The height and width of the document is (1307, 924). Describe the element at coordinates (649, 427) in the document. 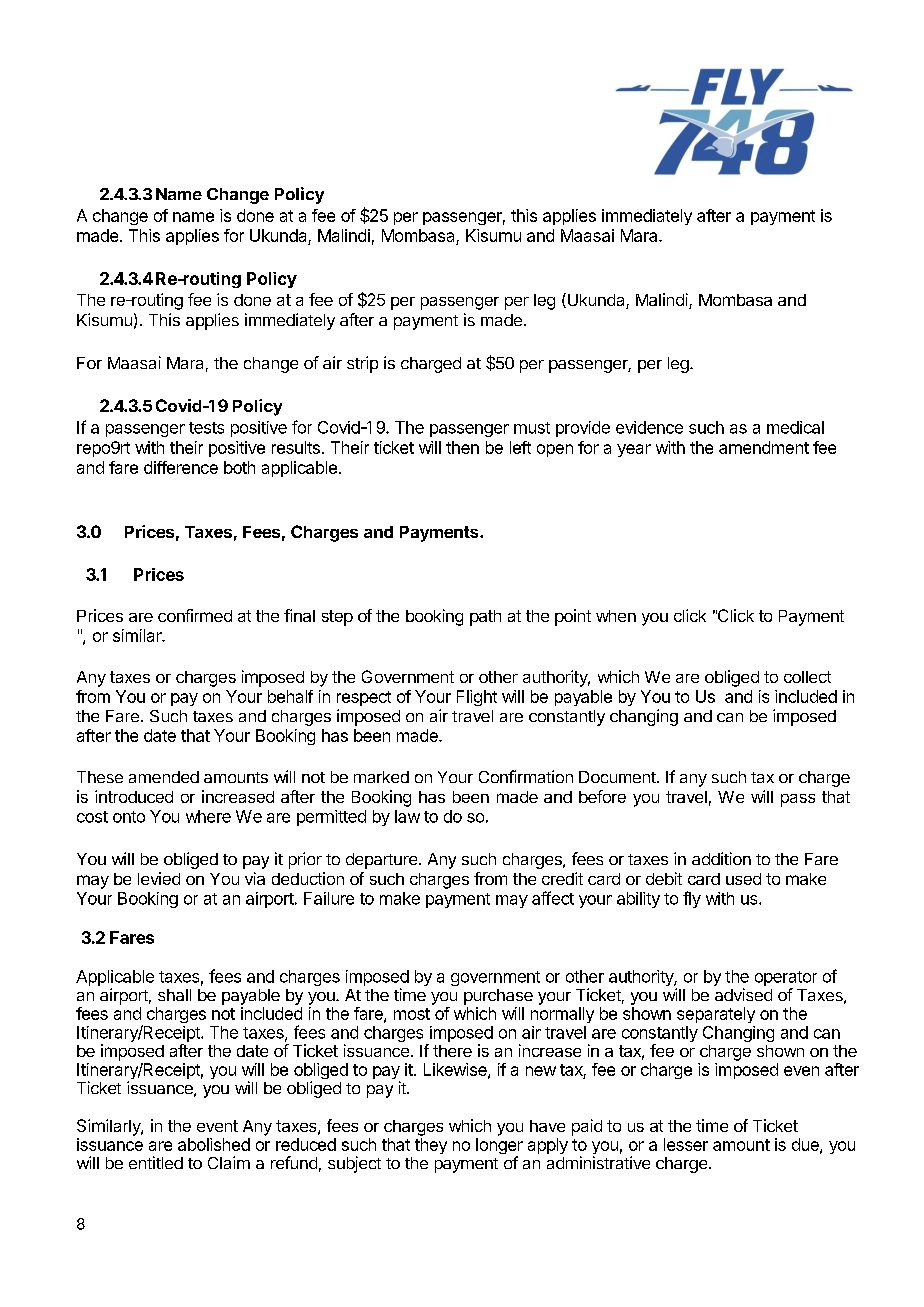

I see `evidence` at that location.
